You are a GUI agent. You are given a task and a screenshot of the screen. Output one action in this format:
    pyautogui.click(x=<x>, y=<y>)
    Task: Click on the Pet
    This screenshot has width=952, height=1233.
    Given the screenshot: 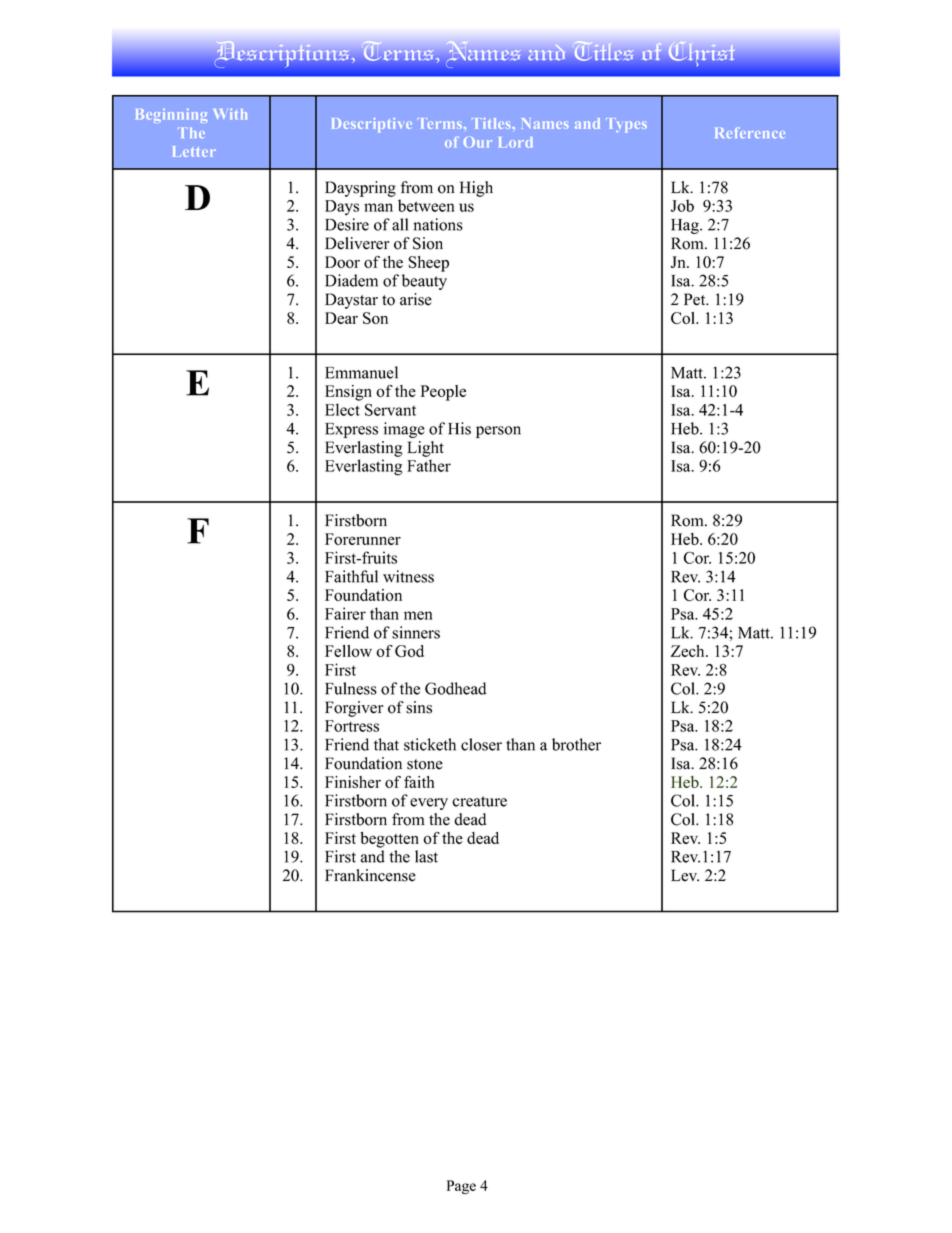 What is the action you would take?
    pyautogui.click(x=696, y=299)
